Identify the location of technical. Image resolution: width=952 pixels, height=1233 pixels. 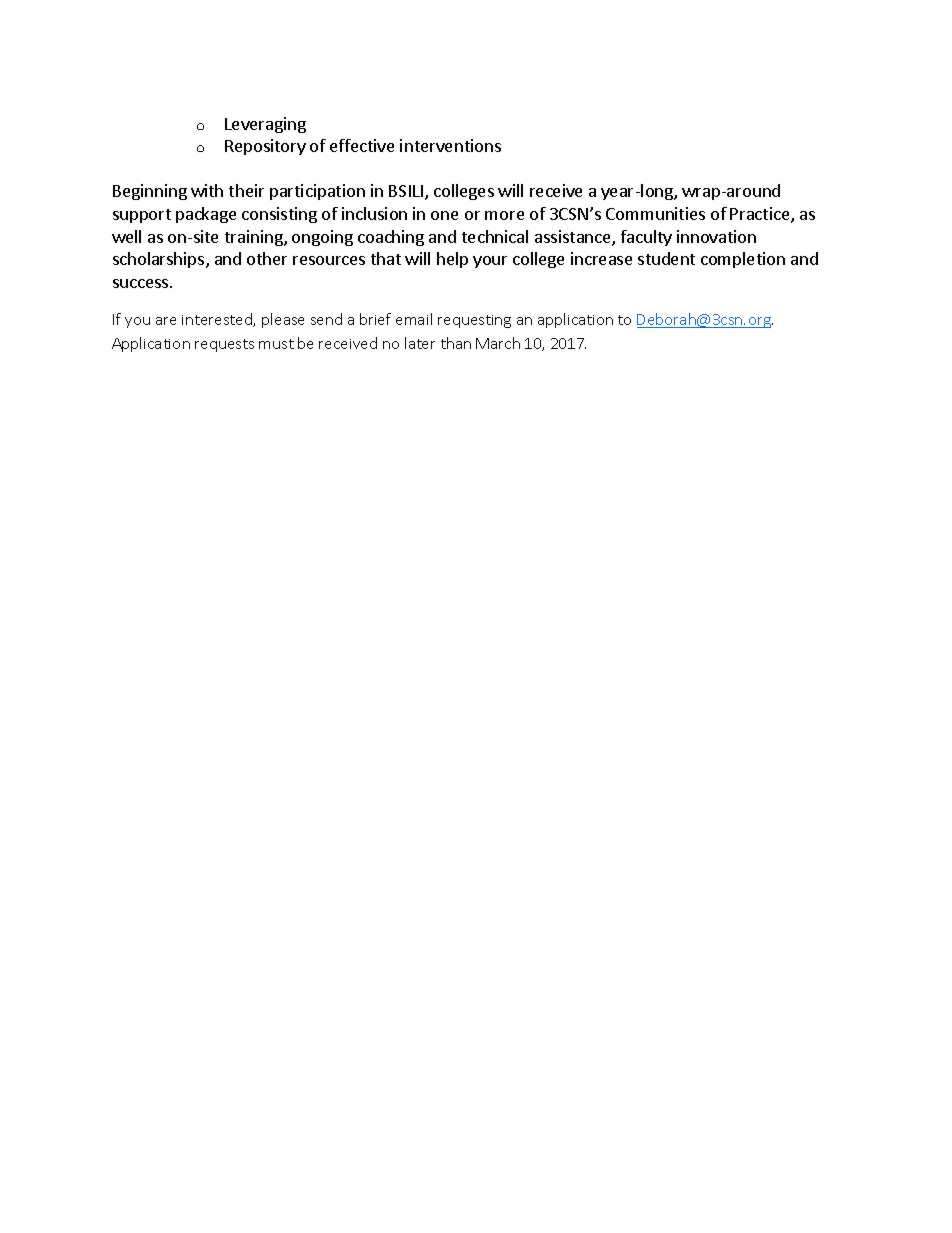
(495, 236).
